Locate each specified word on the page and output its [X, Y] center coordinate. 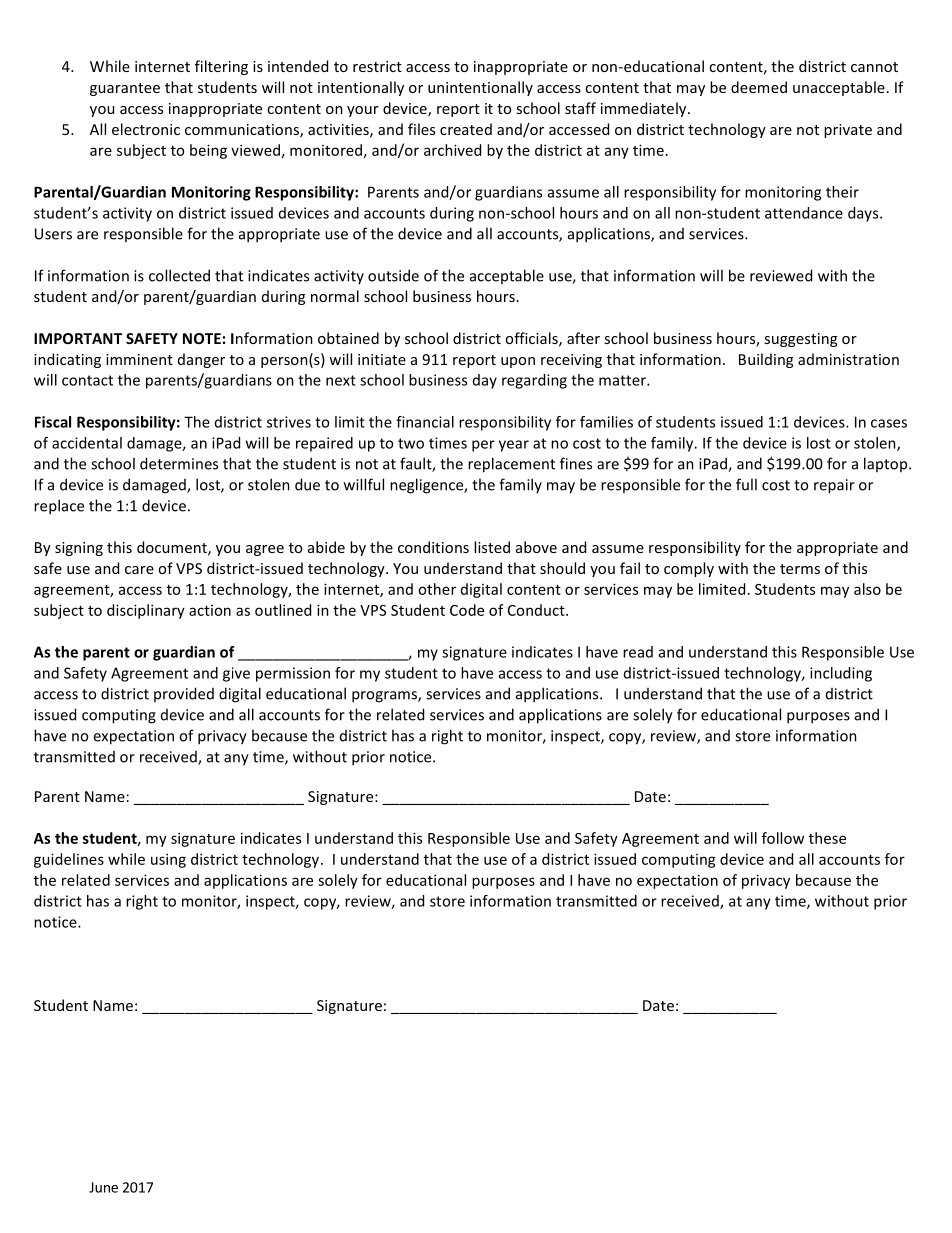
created [466, 129]
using [168, 860]
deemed [759, 87]
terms [800, 569]
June [103, 1187]
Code [467, 610]
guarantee [125, 89]
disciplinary [146, 611]
